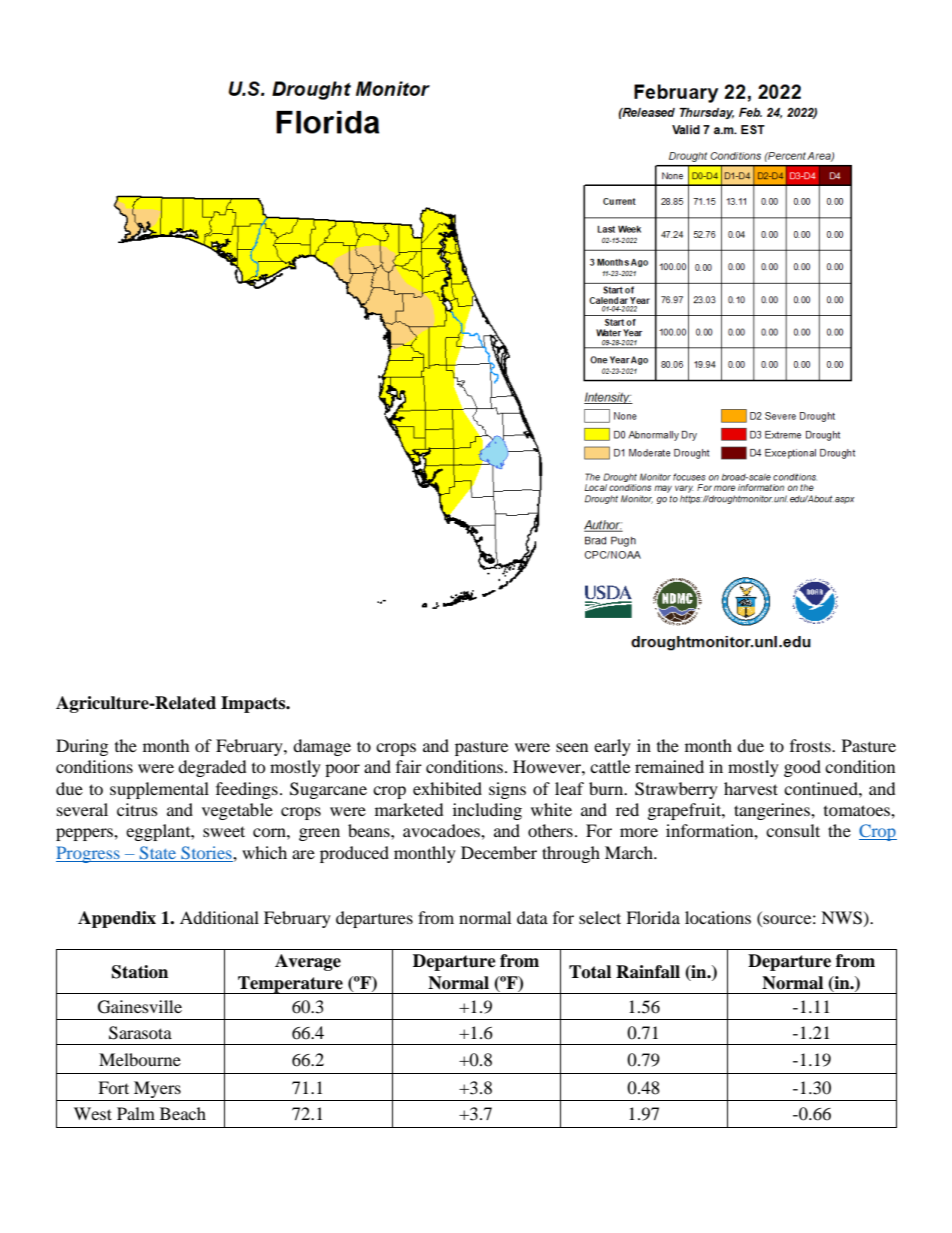 The width and height of the page is (952, 1233). Describe the element at coordinates (590, 972) in the page. I see `Total` at that location.
